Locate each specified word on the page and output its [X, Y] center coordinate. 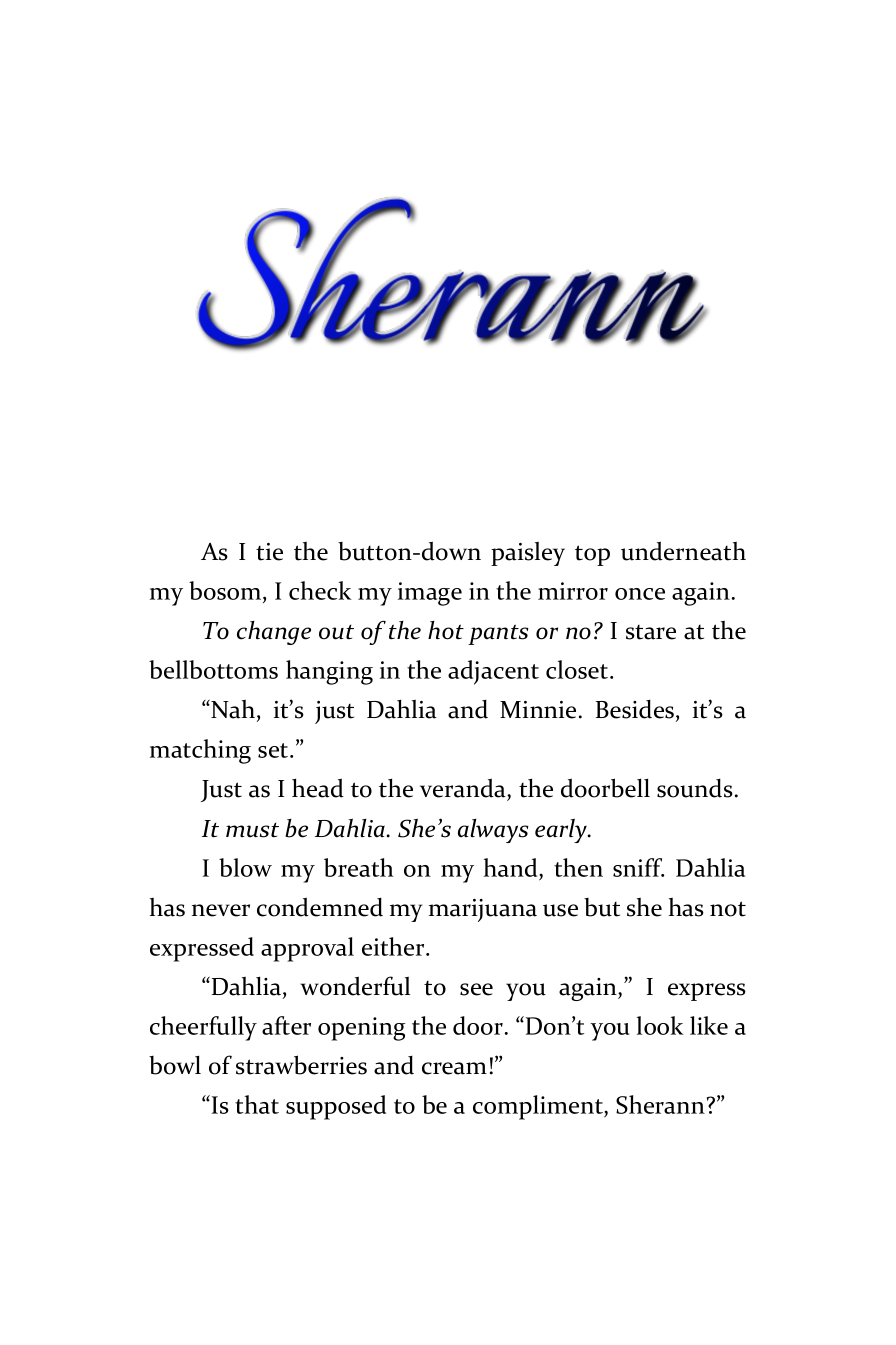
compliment [539, 1107]
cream [454, 1068]
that [257, 1104]
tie [269, 552]
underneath [683, 551]
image [430, 594]
